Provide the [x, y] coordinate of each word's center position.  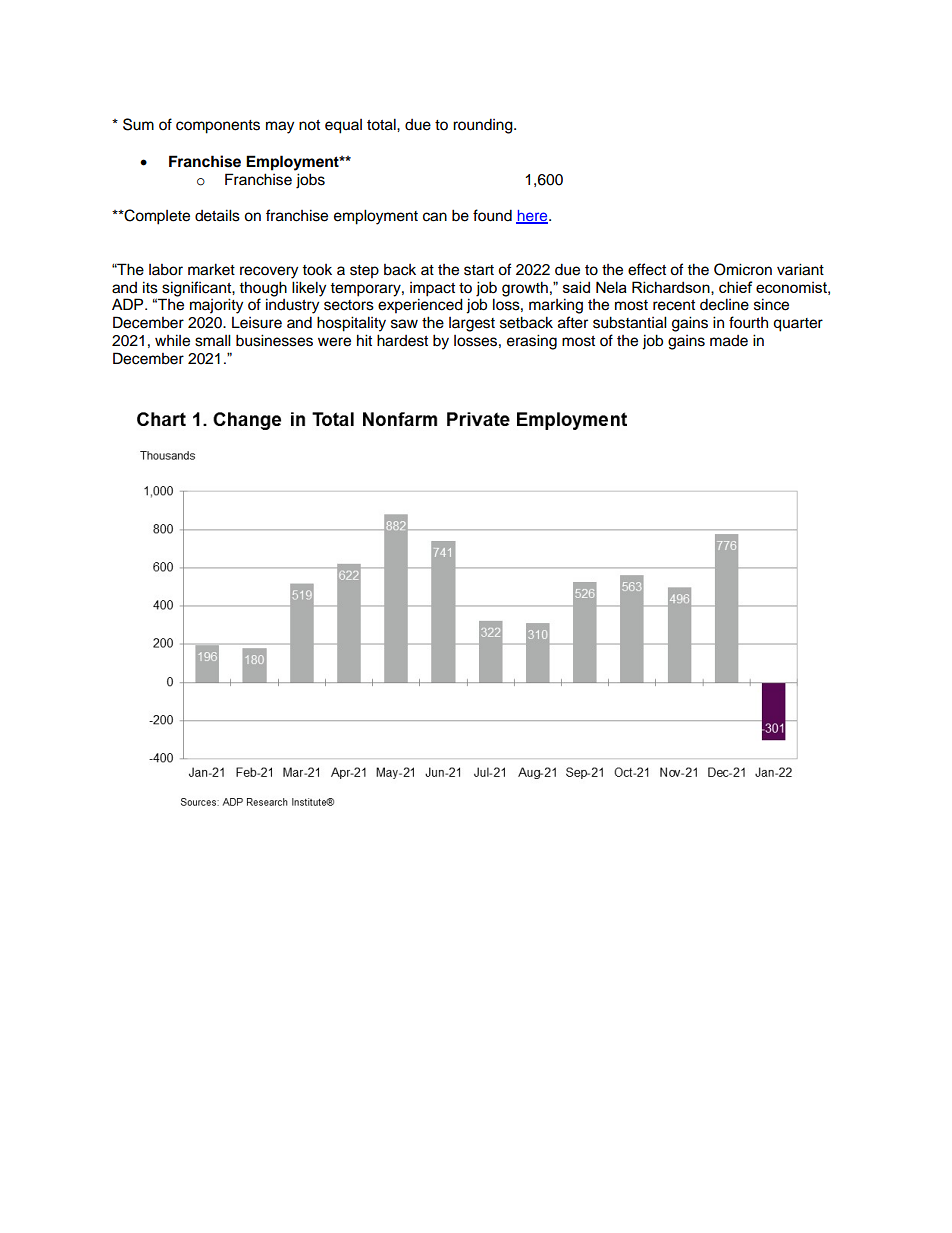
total [382, 124]
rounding [484, 126]
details [217, 215]
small [213, 340]
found [492, 215]
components [218, 127]
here [533, 217]
